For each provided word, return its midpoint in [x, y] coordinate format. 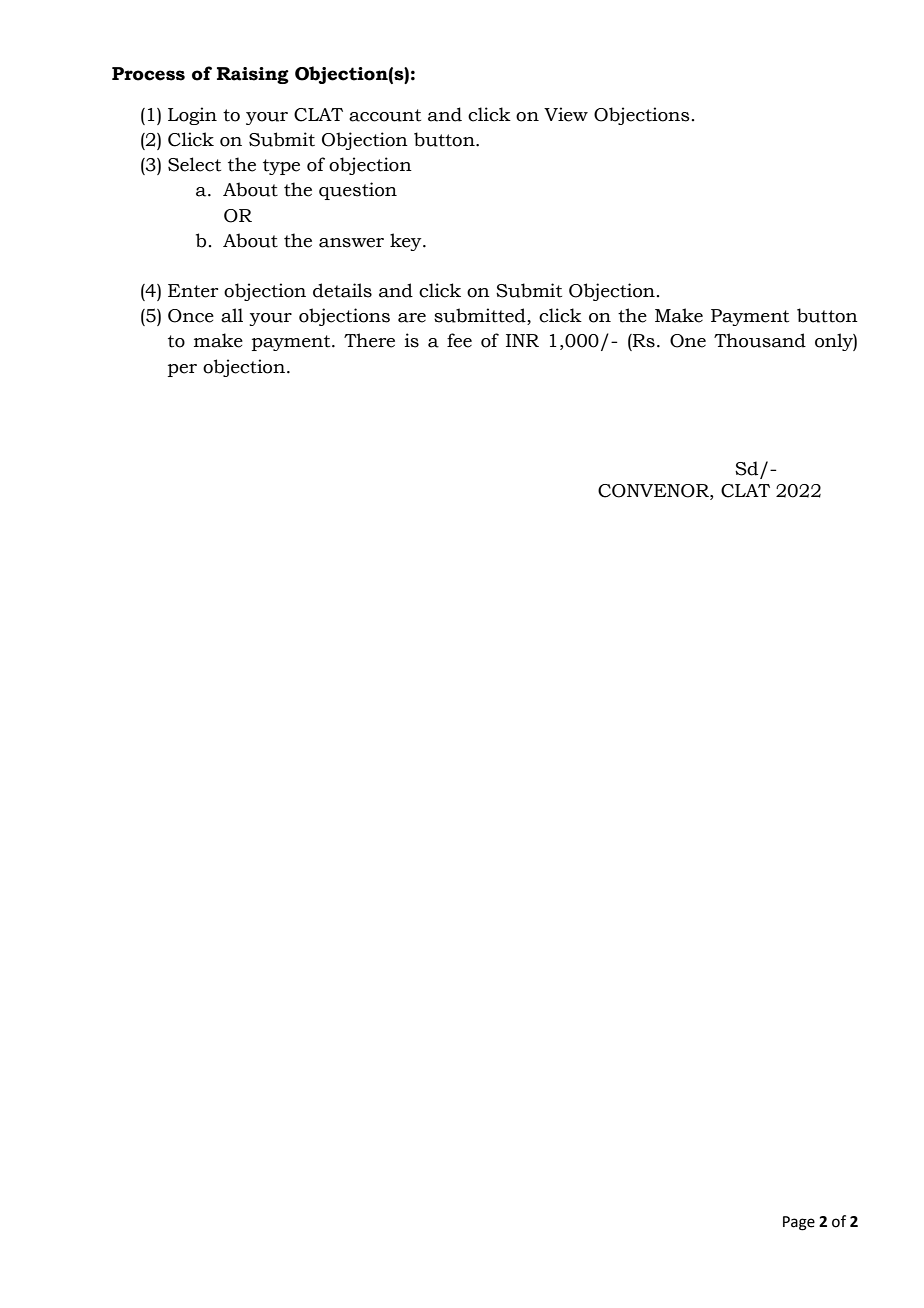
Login [192, 116]
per [182, 370]
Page [799, 1223]
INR [522, 340]
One [688, 341]
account [385, 115]
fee [459, 340]
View [566, 114]
